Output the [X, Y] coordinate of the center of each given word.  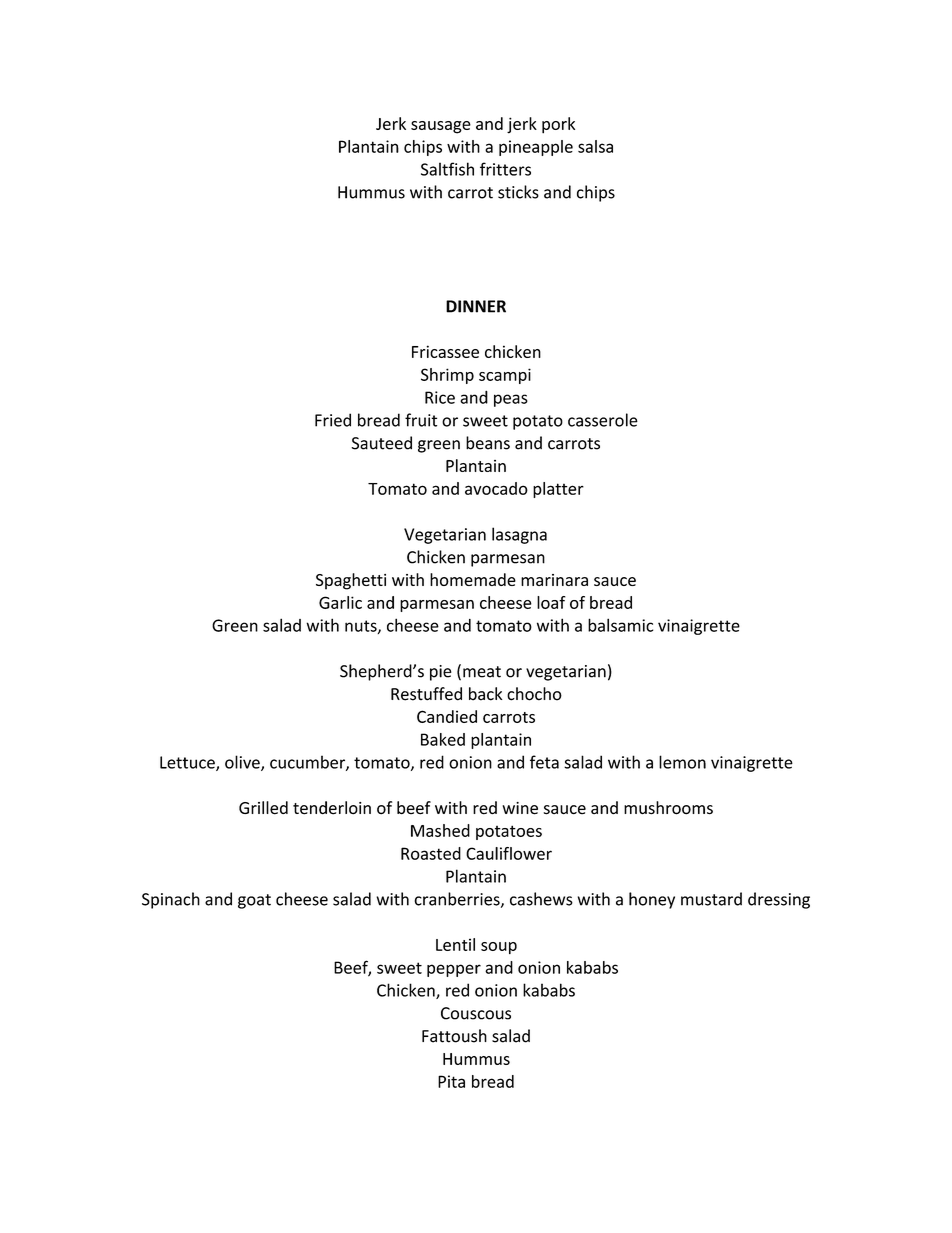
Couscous [476, 1013]
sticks [518, 192]
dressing [779, 900]
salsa [595, 146]
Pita [451, 1081]
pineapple [536, 148]
